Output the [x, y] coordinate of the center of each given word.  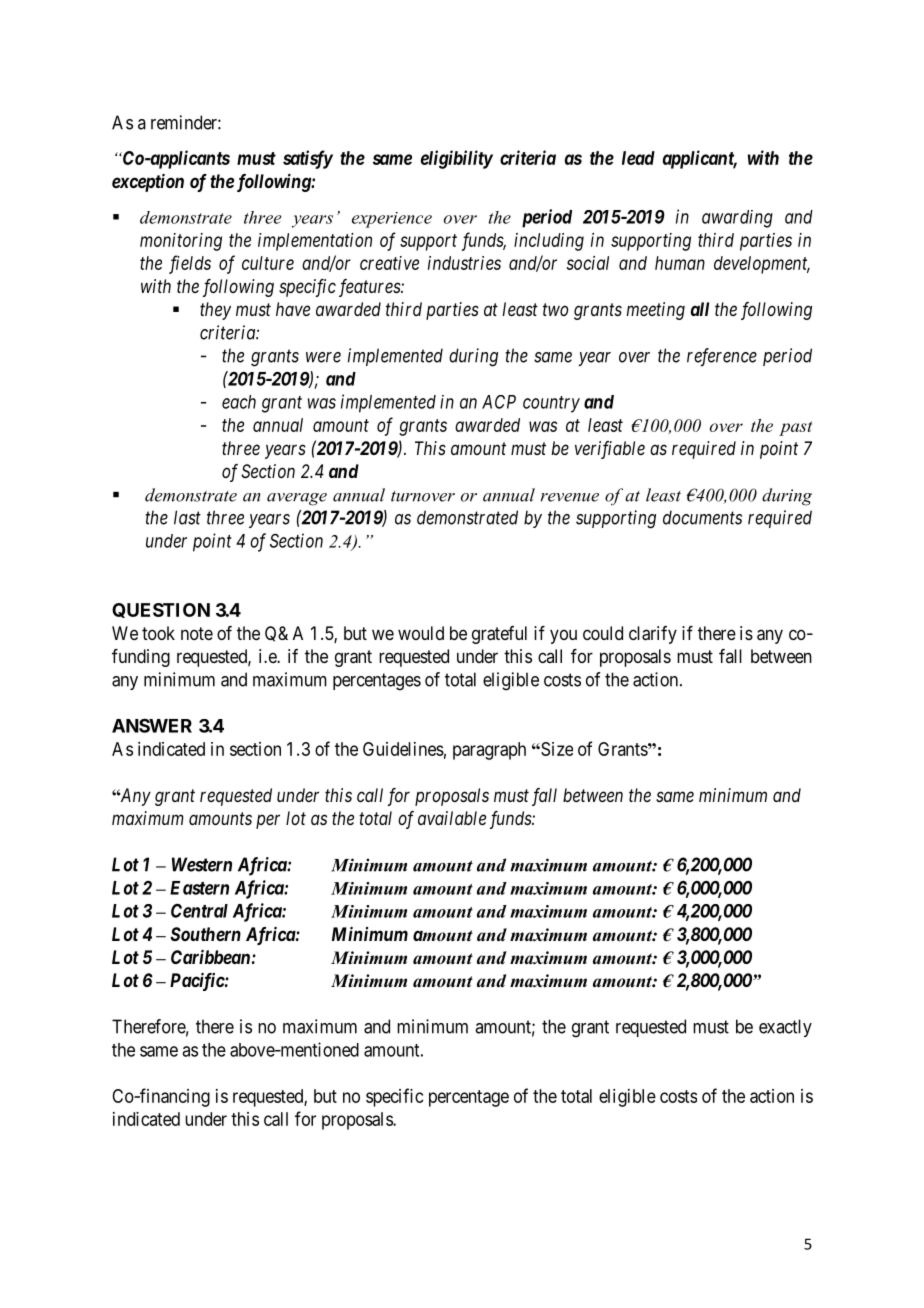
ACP [499, 402]
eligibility [457, 159]
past [795, 428]
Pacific [197, 982]
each [239, 402]
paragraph [489, 751]
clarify [653, 635]
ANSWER [152, 725]
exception [148, 183]
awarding [737, 219]
